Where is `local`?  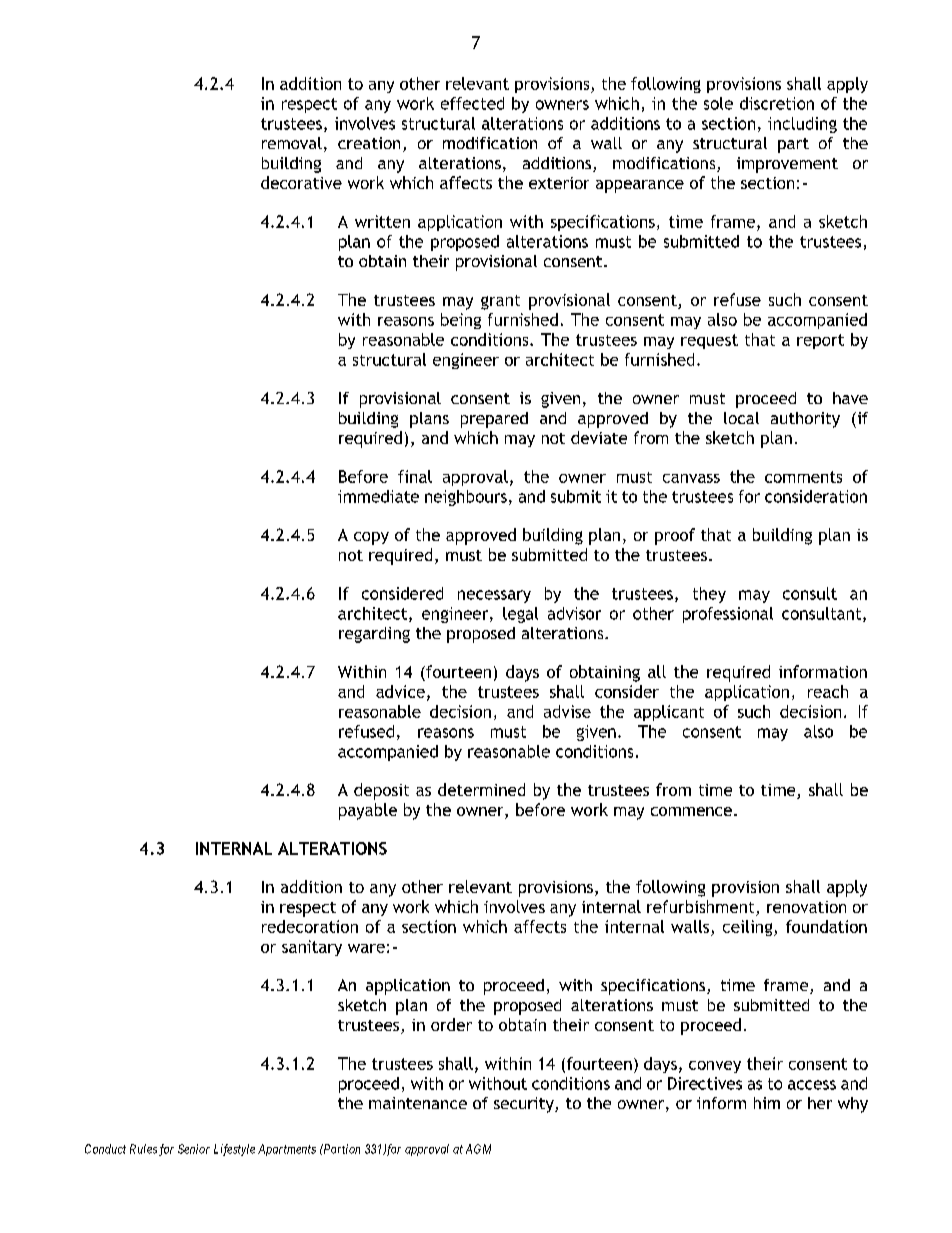 local is located at coordinates (741, 418).
